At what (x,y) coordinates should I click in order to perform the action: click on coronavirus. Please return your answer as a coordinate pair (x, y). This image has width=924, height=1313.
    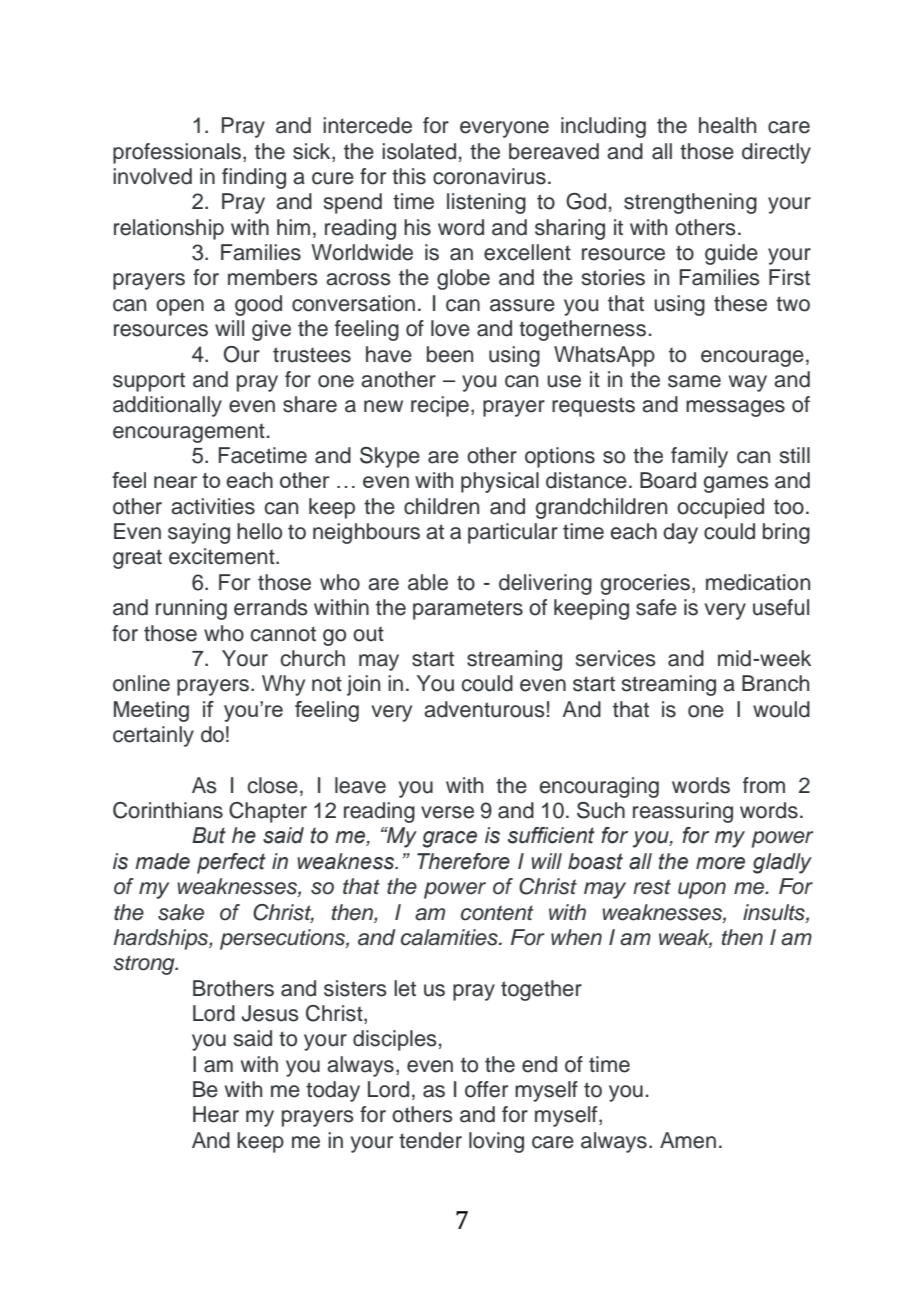
    Looking at the image, I should click on (489, 176).
